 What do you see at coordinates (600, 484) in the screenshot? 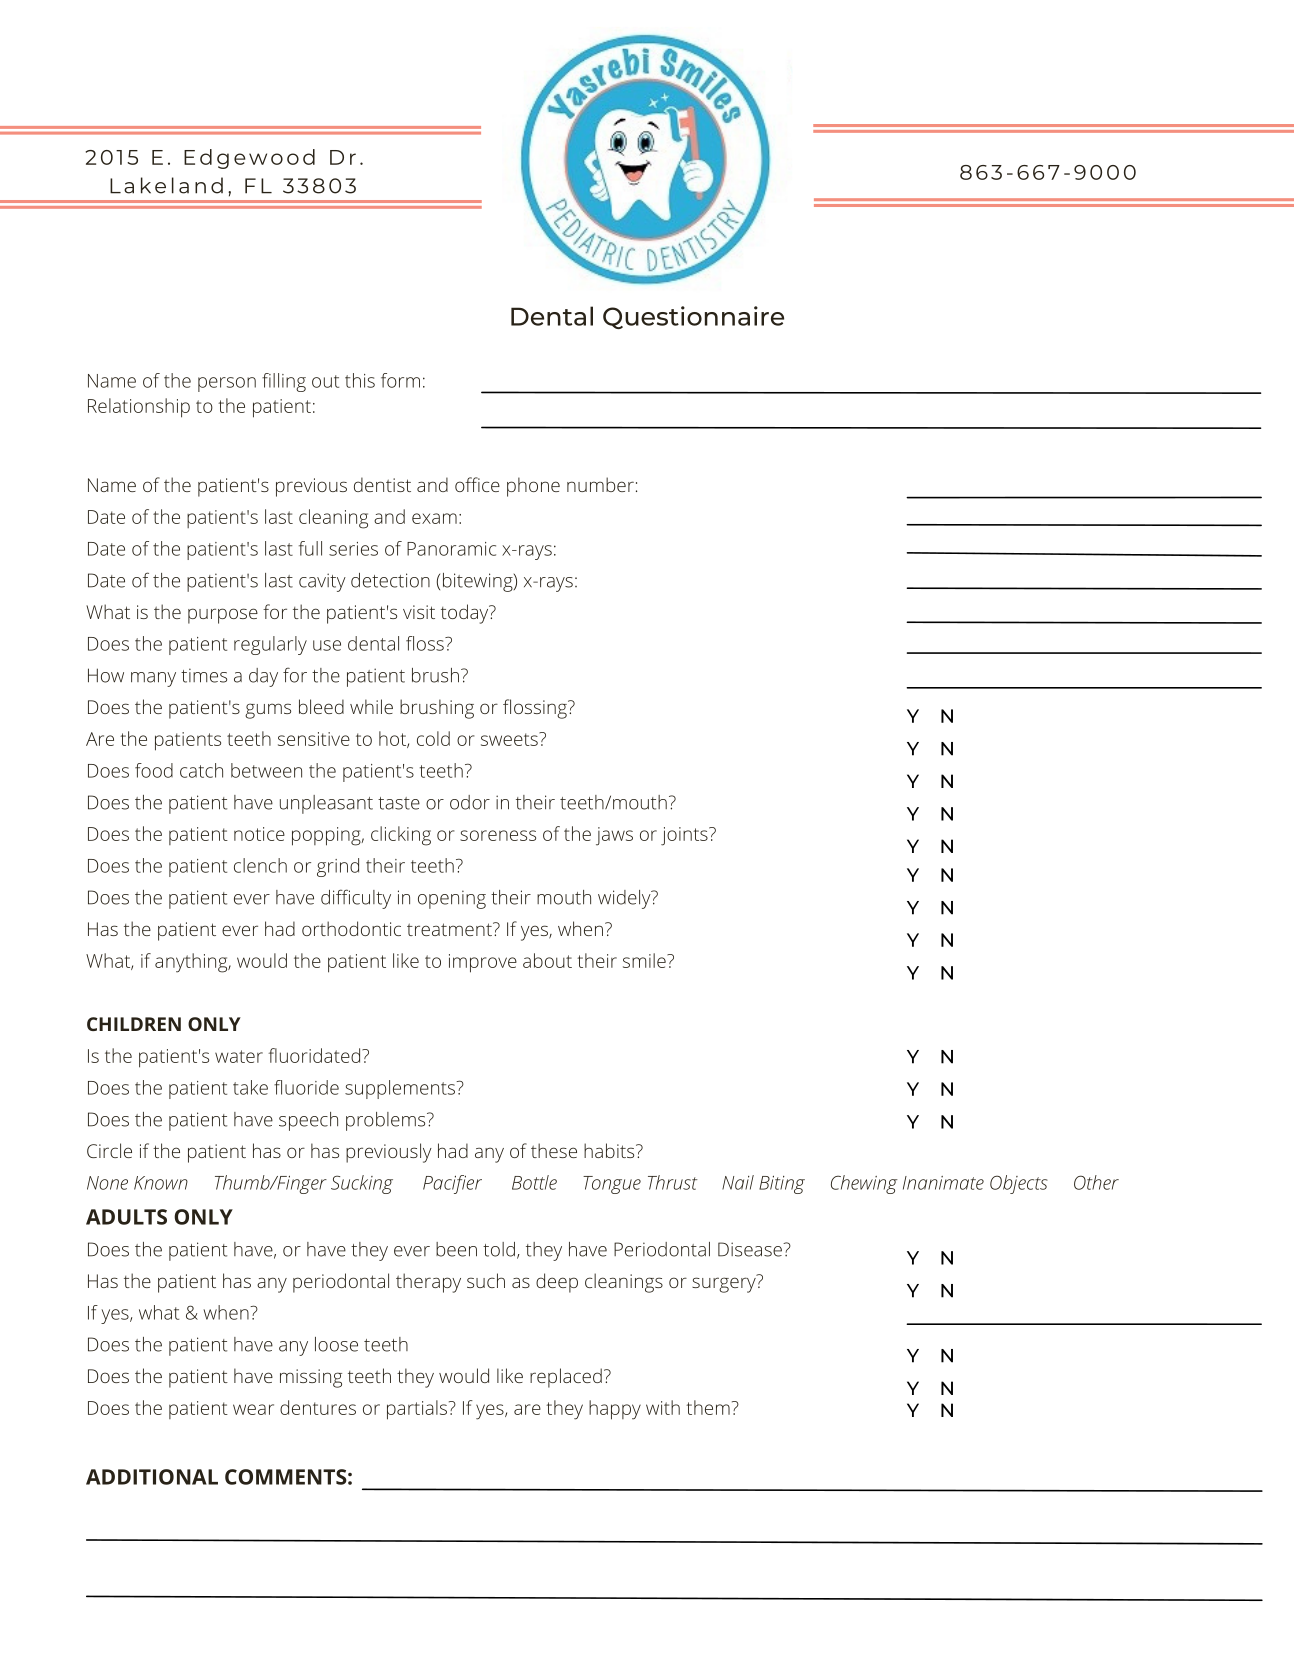
I see `number` at bounding box center [600, 484].
